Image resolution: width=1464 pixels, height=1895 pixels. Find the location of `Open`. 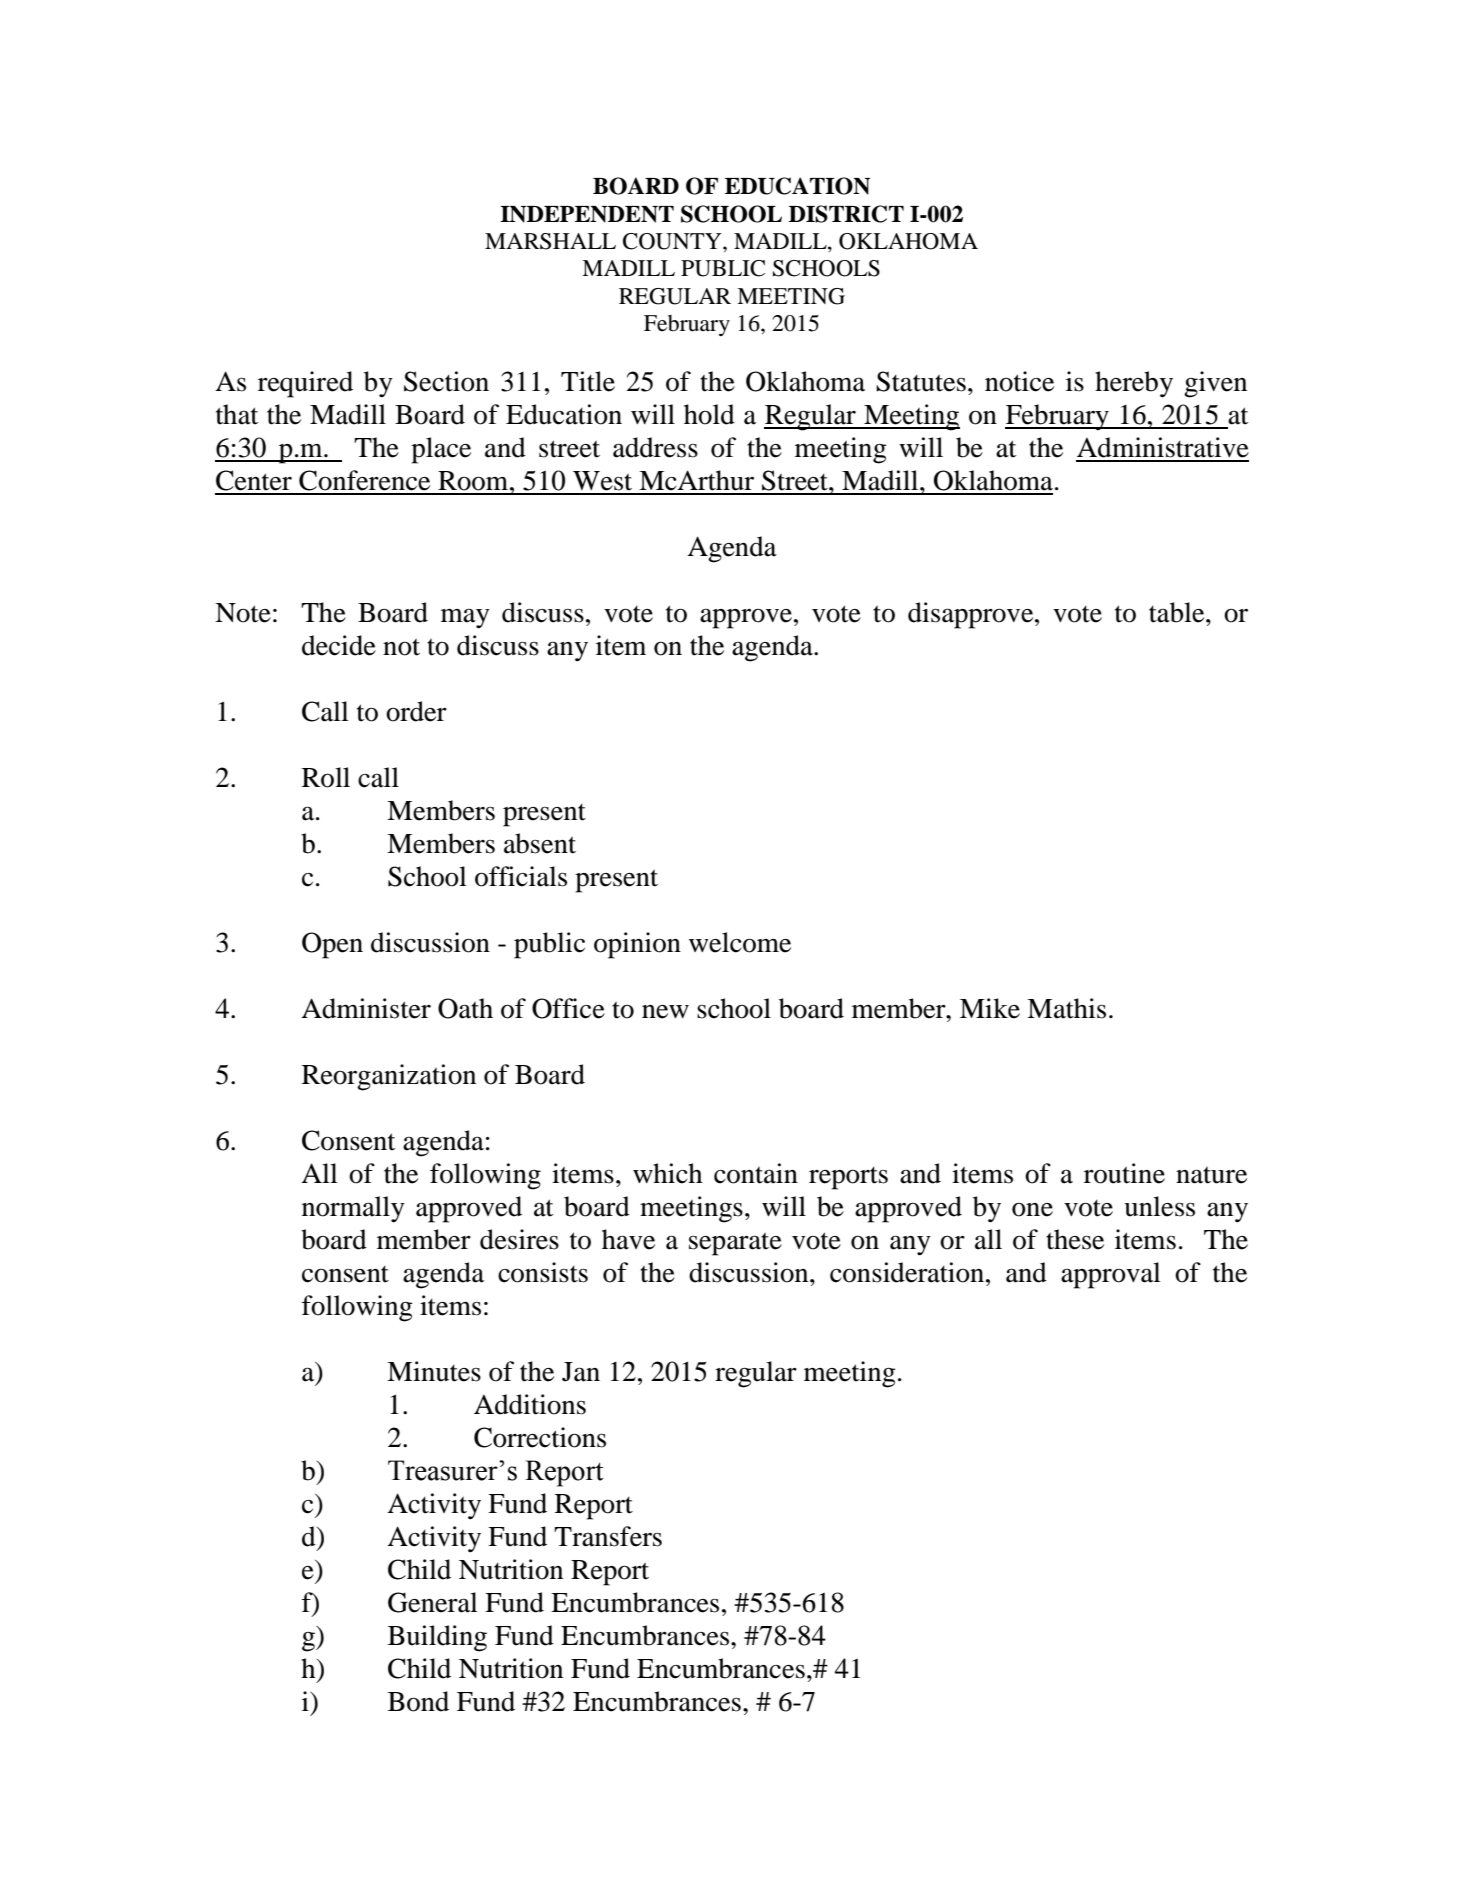

Open is located at coordinates (332, 945).
